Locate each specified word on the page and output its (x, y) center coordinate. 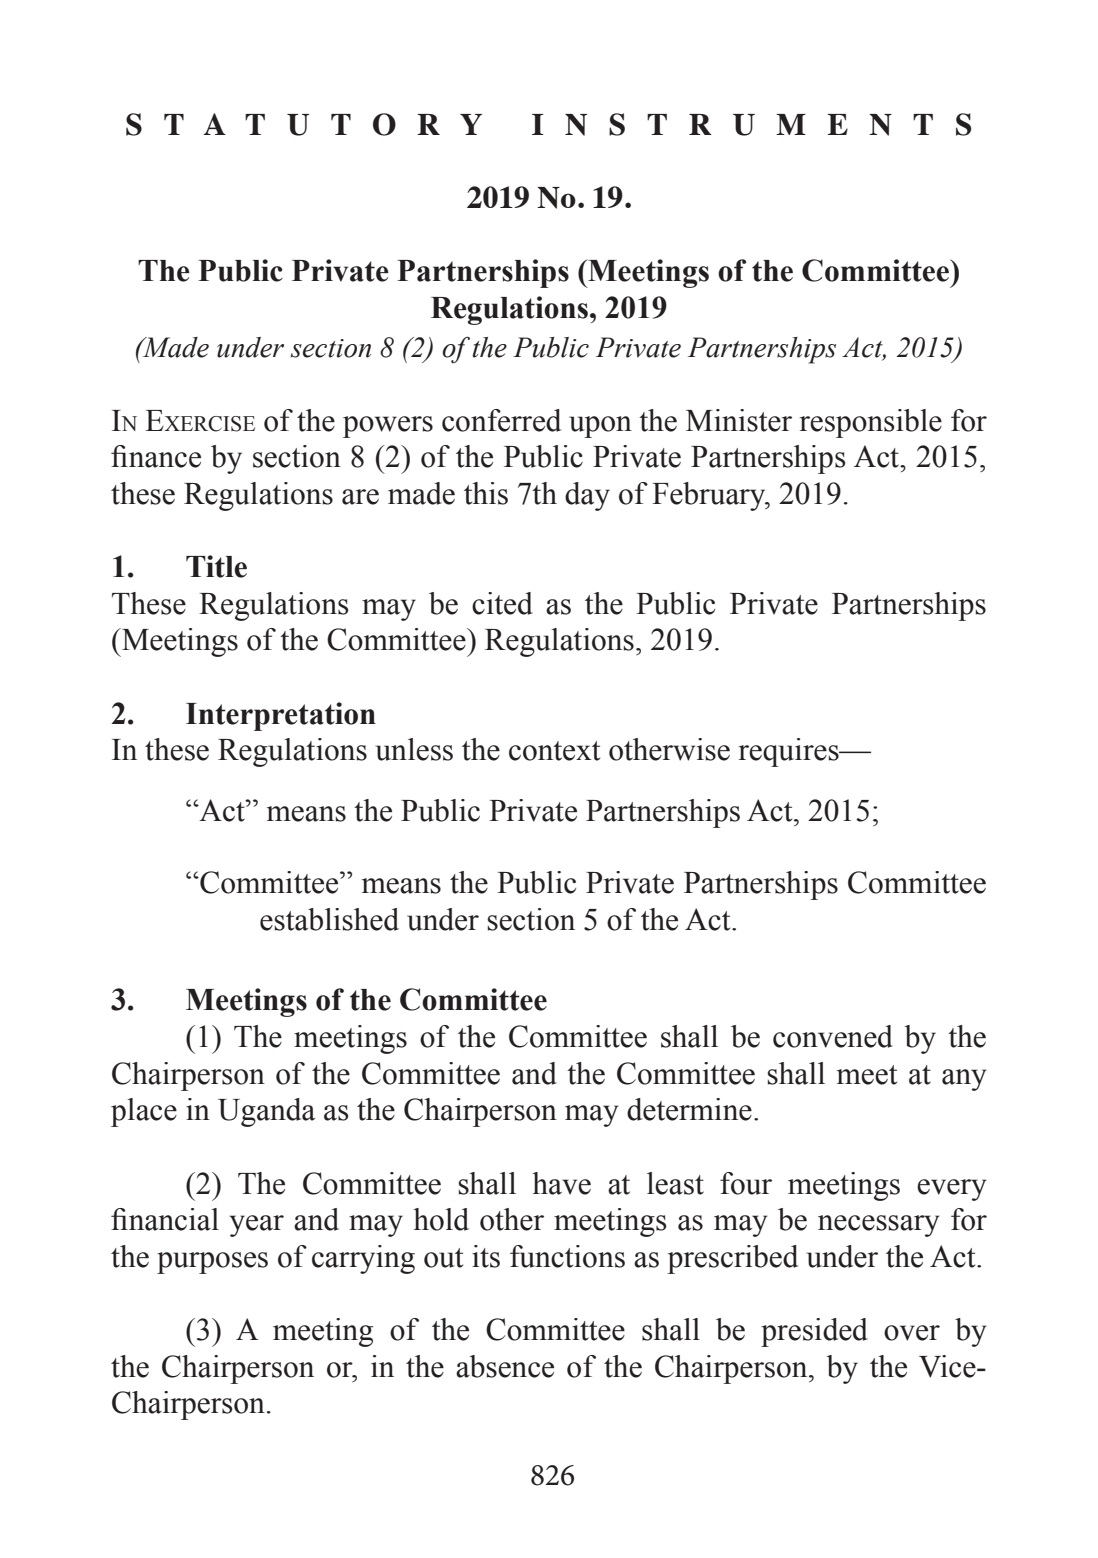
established (329, 919)
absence (505, 1366)
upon (600, 427)
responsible (871, 423)
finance (156, 456)
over (912, 1333)
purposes (212, 1263)
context (554, 751)
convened (833, 1036)
